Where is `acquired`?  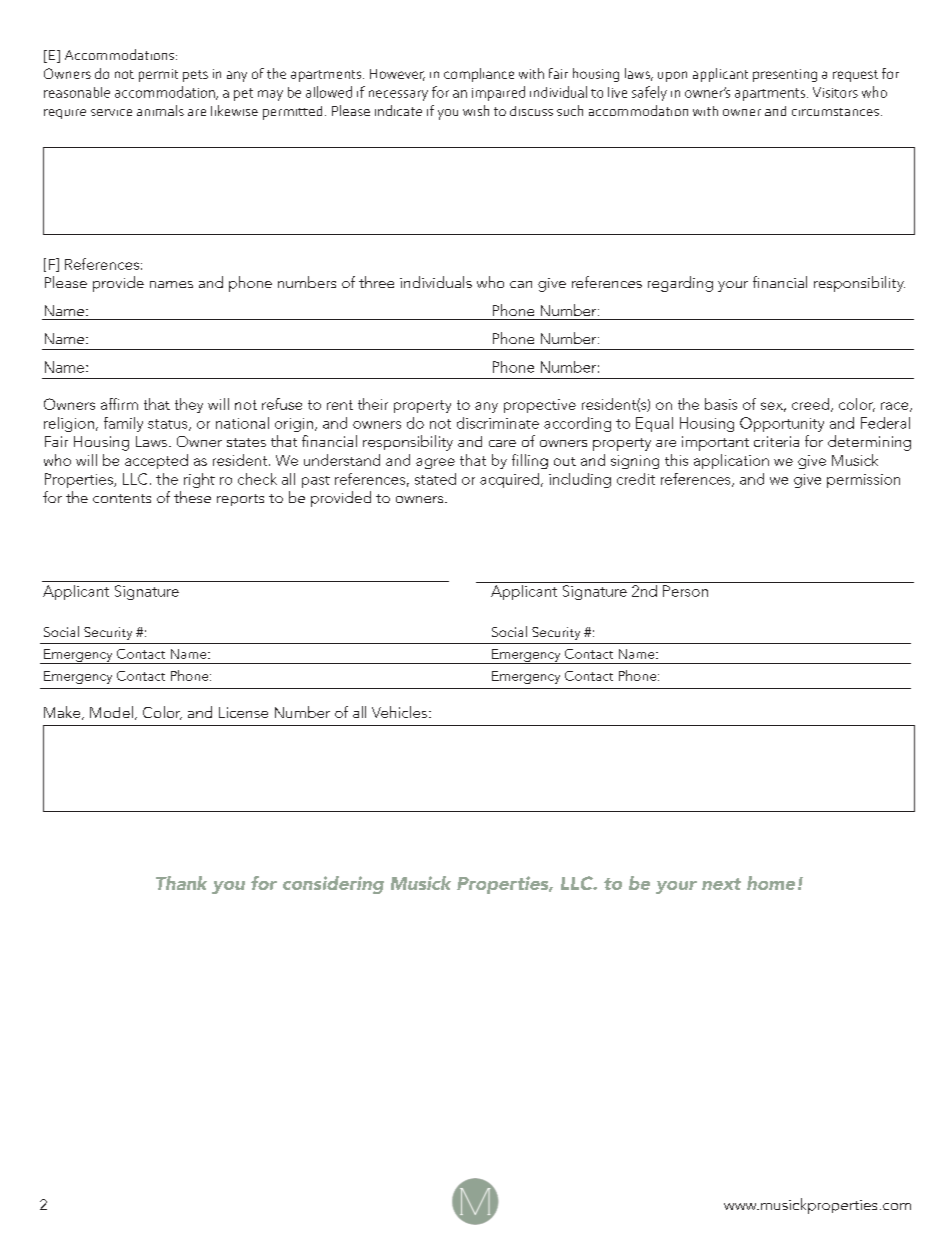 acquired is located at coordinates (511, 480).
